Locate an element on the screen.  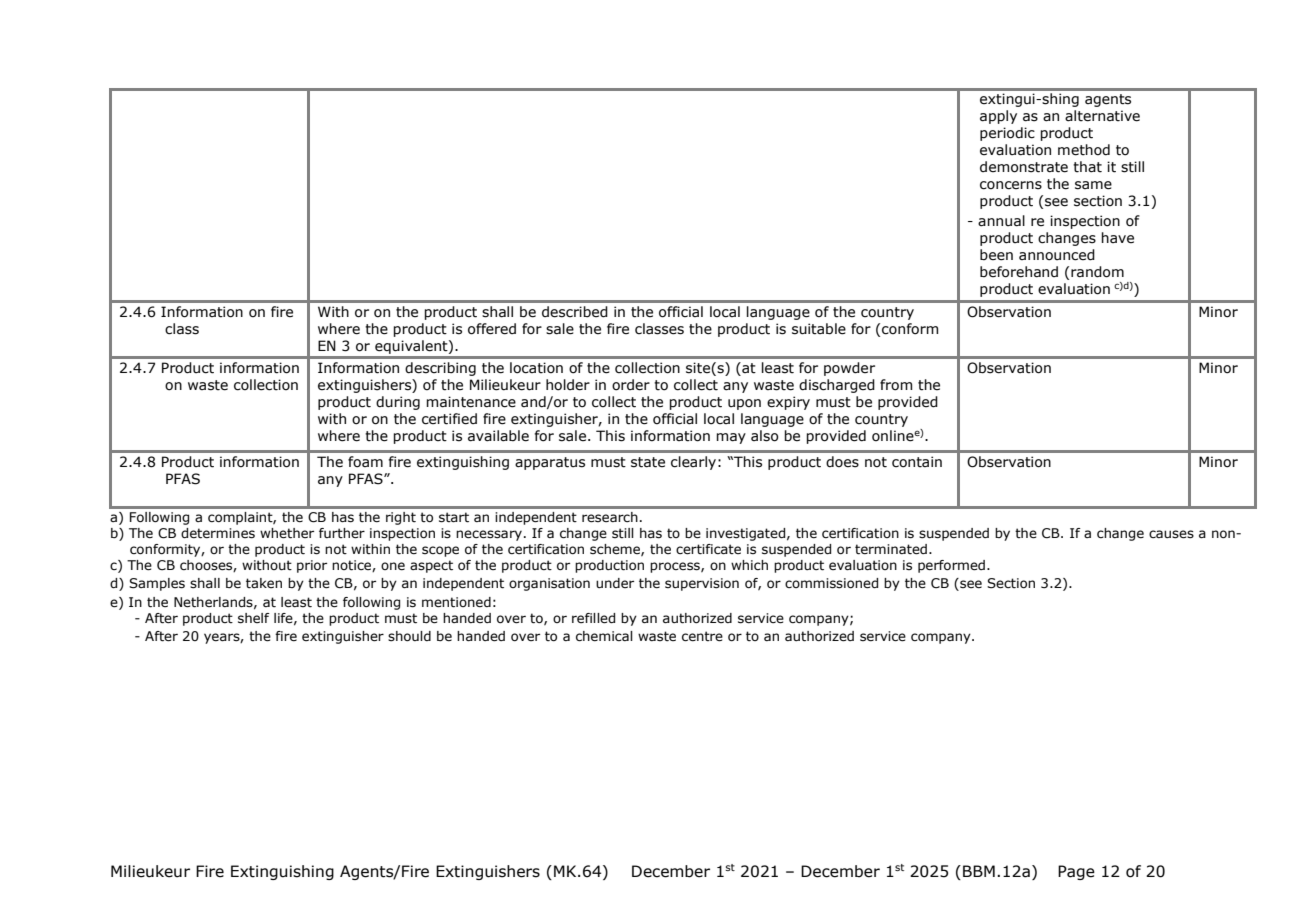
periodic is located at coordinates (1007, 134).
